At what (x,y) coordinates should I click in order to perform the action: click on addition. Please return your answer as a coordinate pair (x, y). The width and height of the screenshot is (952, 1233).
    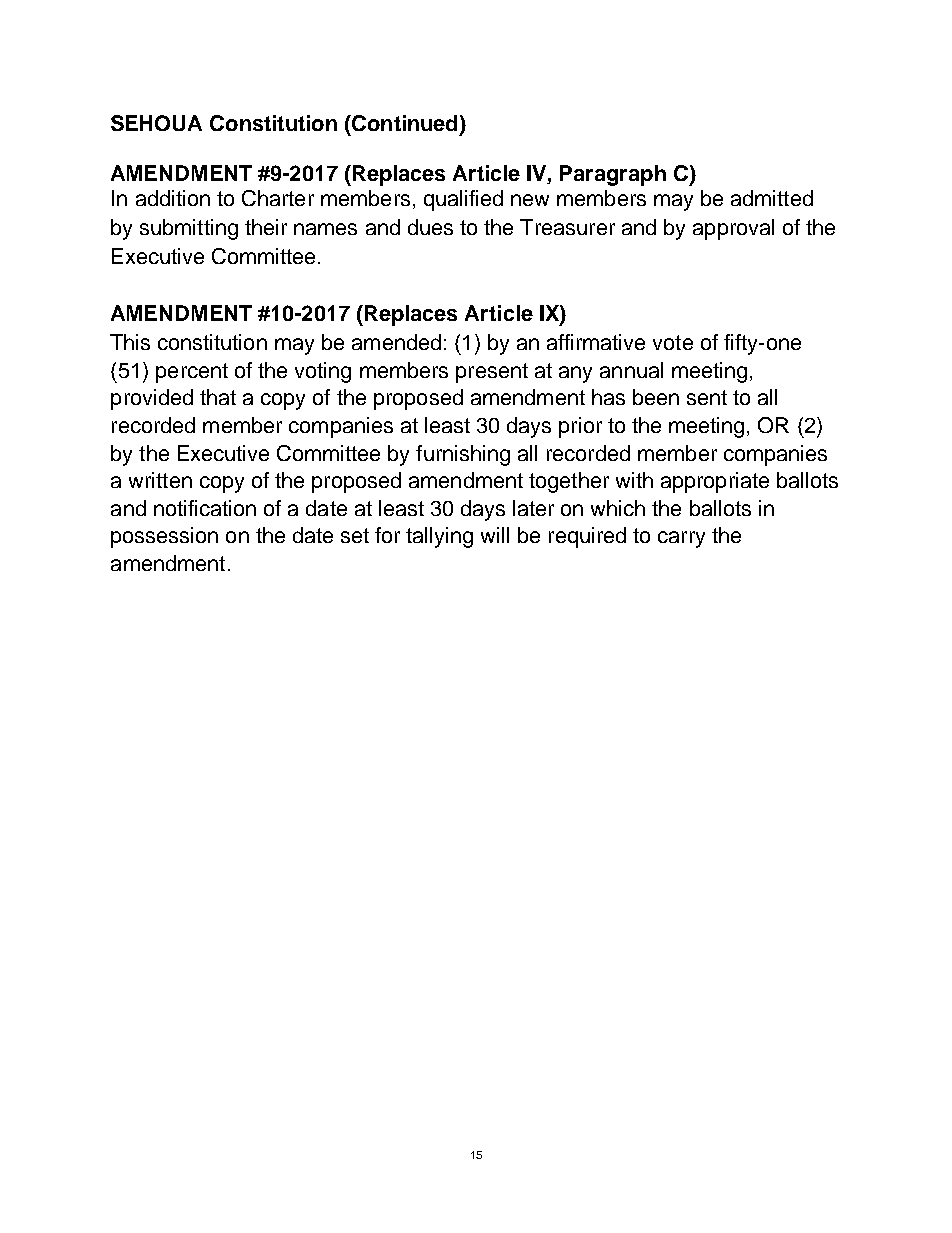
    Looking at the image, I should click on (173, 198).
